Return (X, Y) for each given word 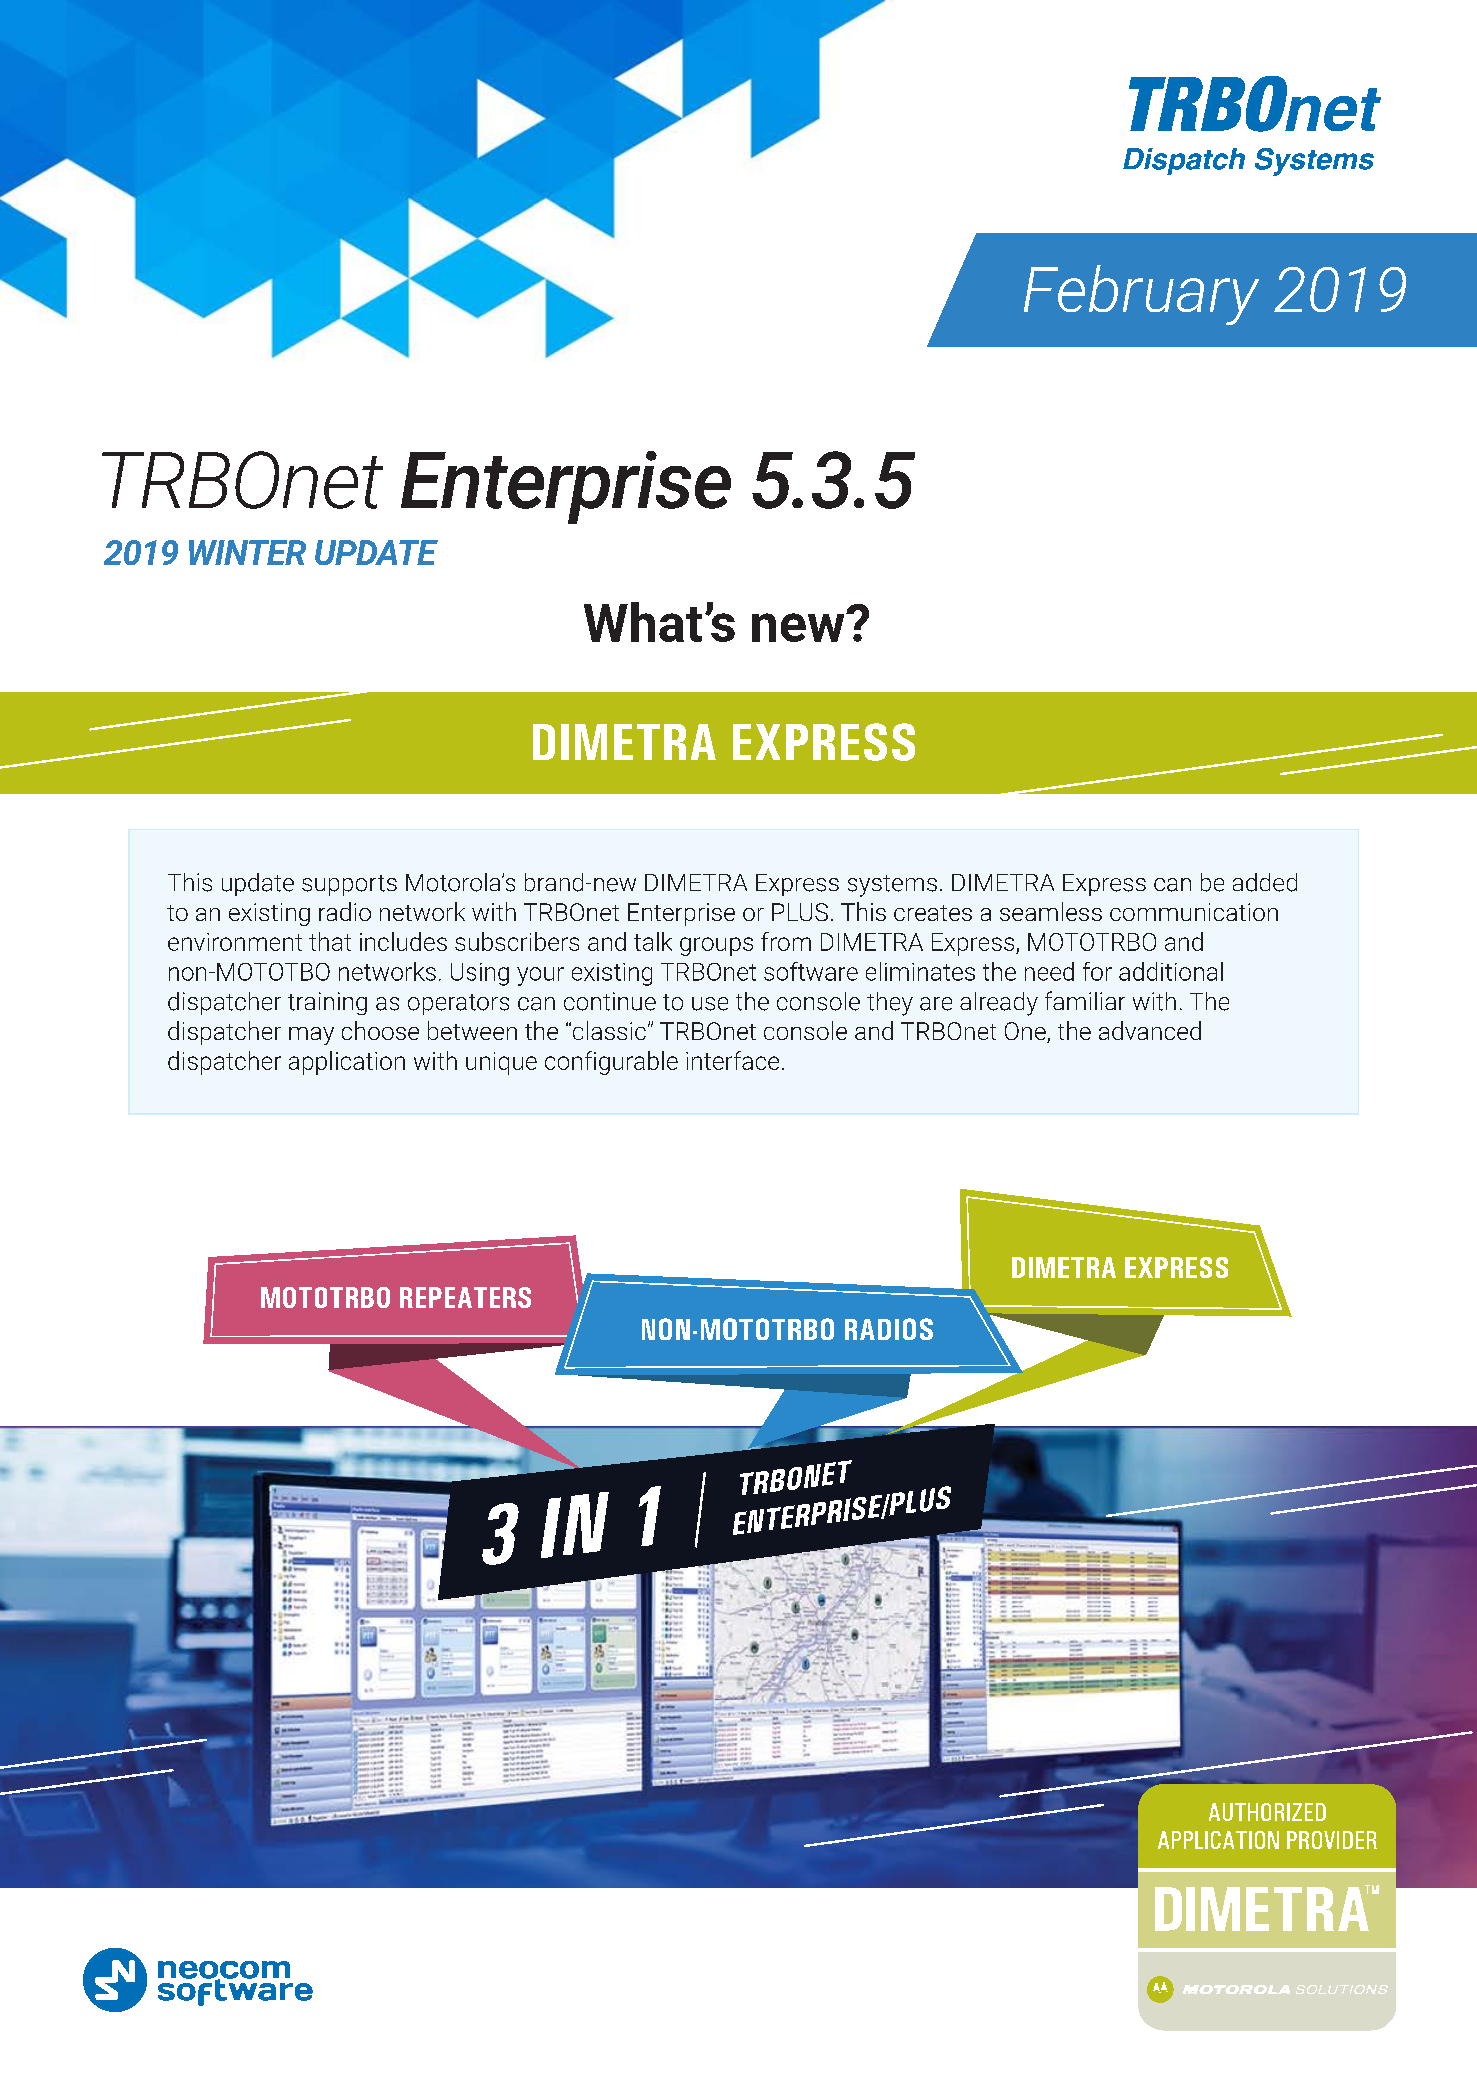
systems (892, 886)
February (1141, 295)
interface (732, 1060)
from (786, 941)
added (1265, 882)
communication (1194, 912)
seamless (1051, 911)
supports (349, 885)
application (347, 1063)
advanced (1150, 1030)
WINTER (247, 552)
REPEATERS (465, 1297)
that (330, 941)
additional (1171, 971)
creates (933, 913)
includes (403, 941)
